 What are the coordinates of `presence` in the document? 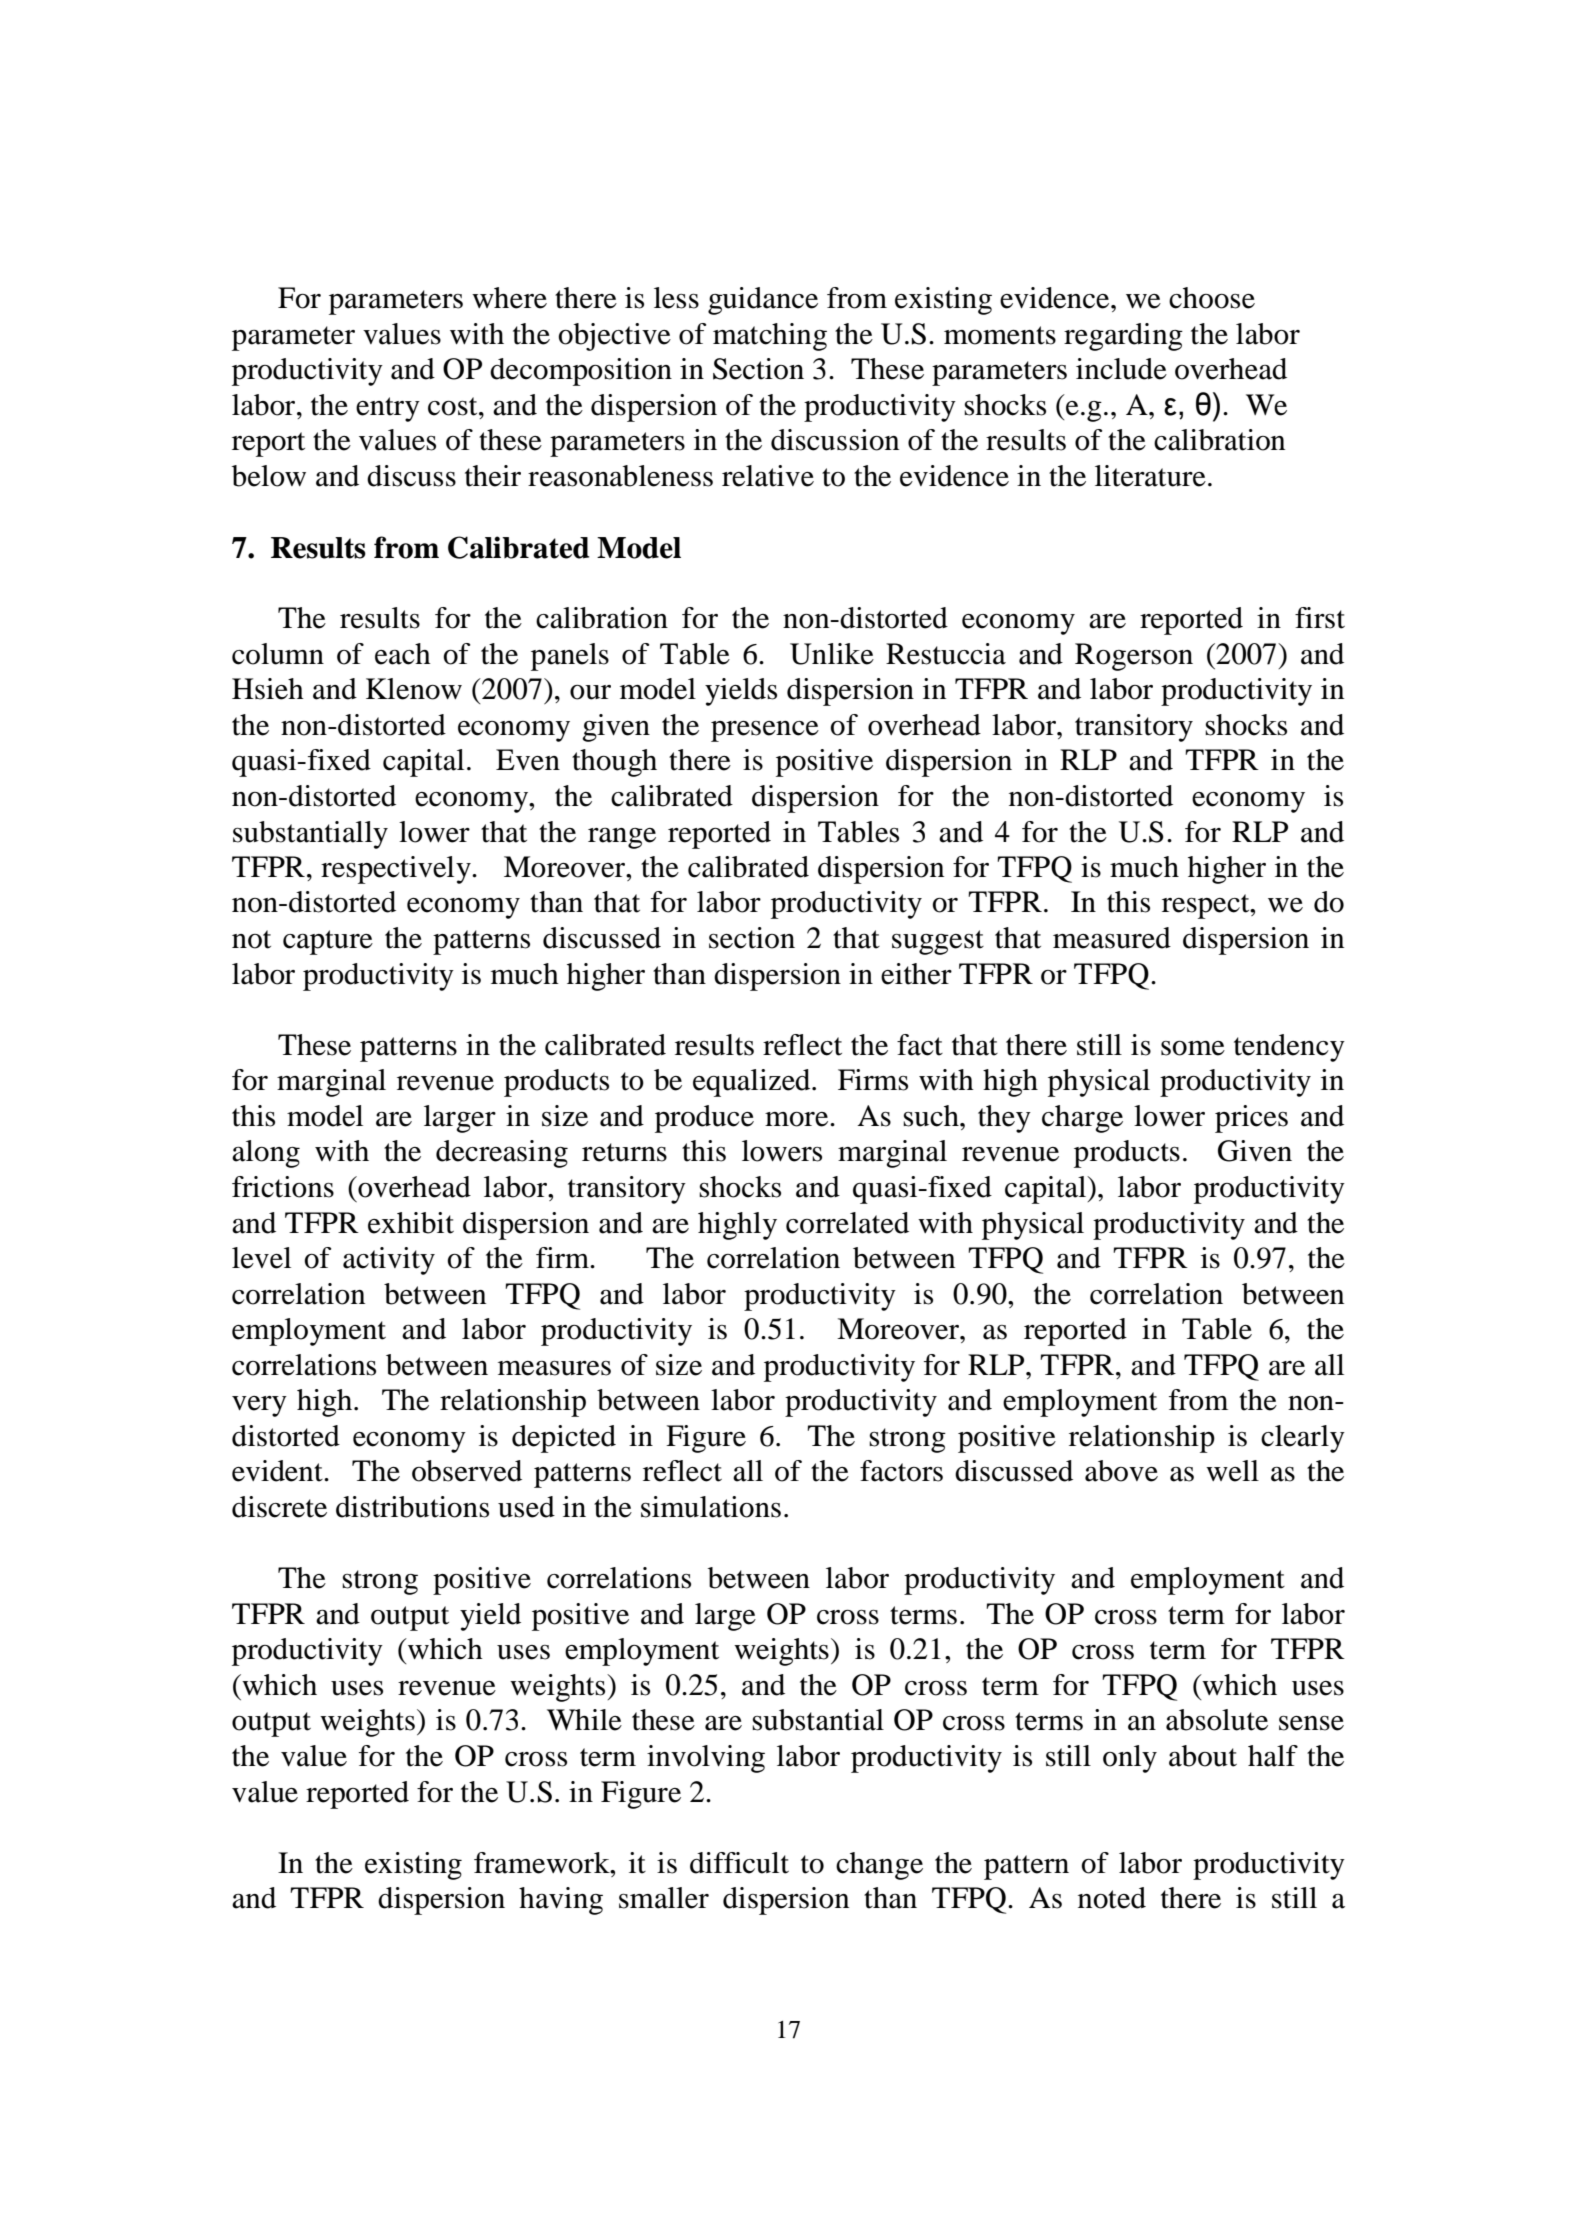 It's located at (765, 731).
